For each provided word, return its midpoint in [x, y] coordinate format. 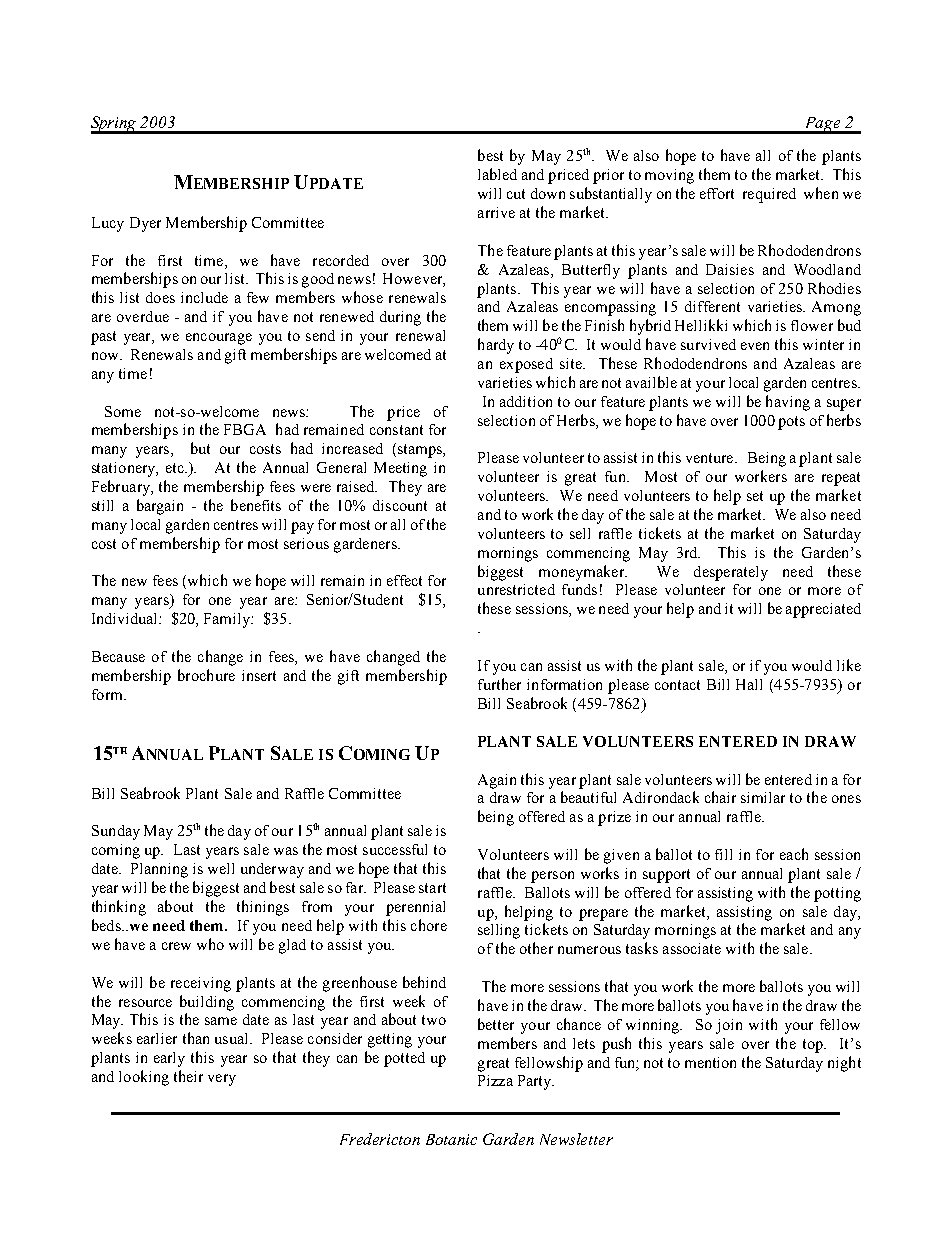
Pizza [495, 1080]
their [188, 1076]
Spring [115, 125]
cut [516, 194]
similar [763, 797]
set [755, 496]
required [769, 195]
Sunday [116, 832]
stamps [421, 451]
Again [497, 781]
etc [176, 468]
